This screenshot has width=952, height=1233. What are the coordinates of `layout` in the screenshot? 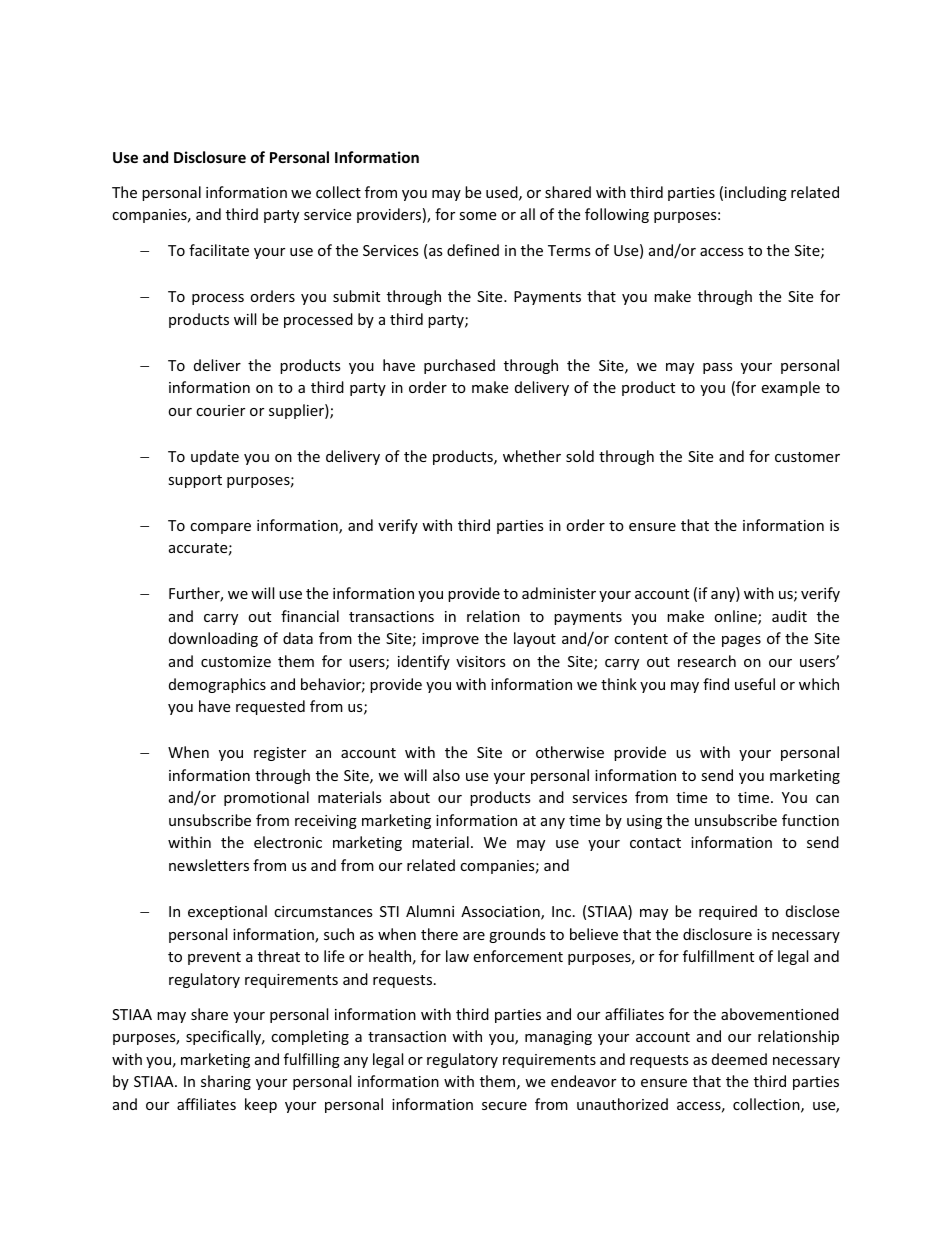 It's located at (535, 639).
